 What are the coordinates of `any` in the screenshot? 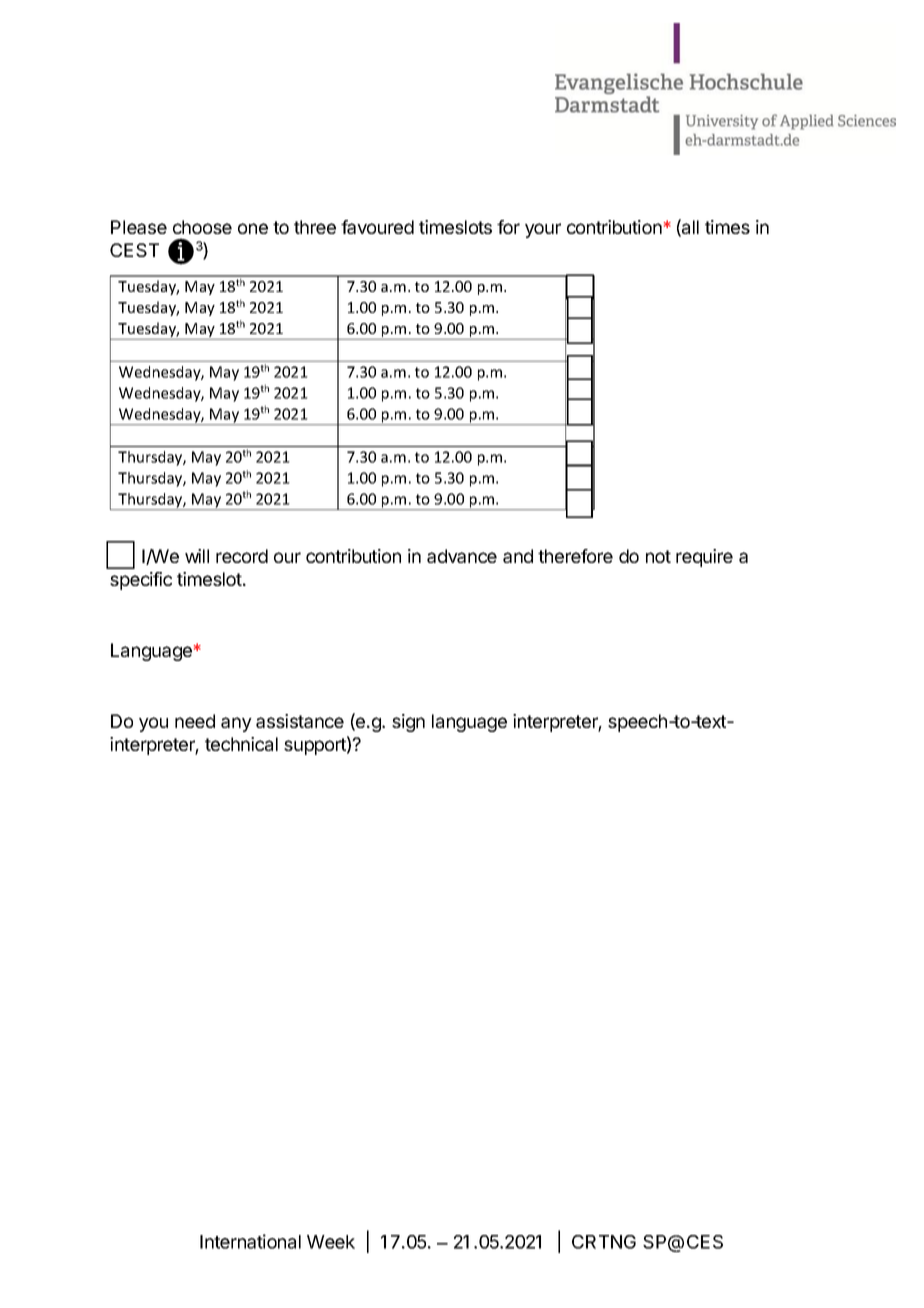 It's located at (236, 724).
